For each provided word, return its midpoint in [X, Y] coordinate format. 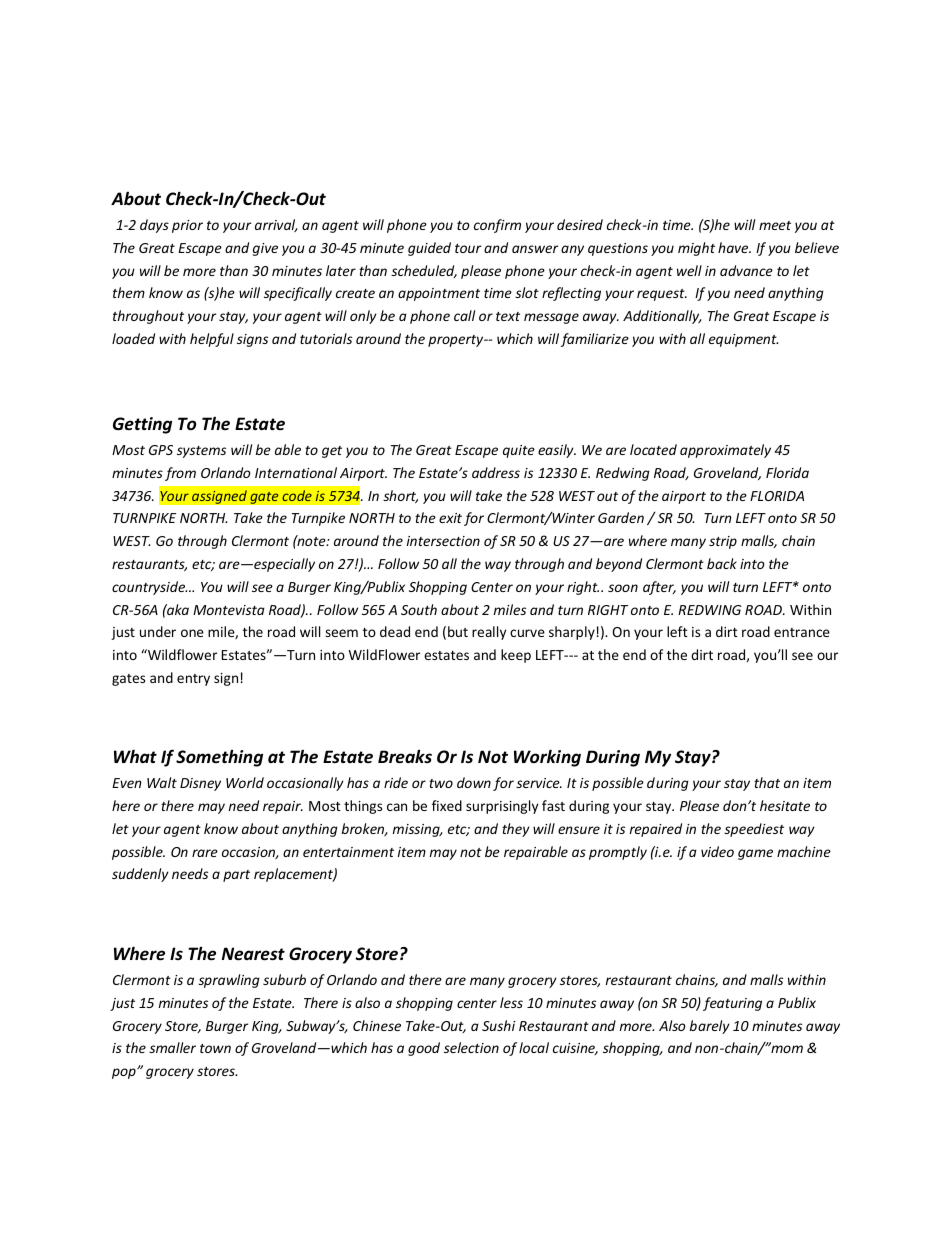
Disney [200, 784]
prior [187, 226]
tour [468, 248]
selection [471, 1047]
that [767, 782]
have [734, 247]
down [474, 782]
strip [723, 542]
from [180, 474]
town [215, 1048]
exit [450, 518]
